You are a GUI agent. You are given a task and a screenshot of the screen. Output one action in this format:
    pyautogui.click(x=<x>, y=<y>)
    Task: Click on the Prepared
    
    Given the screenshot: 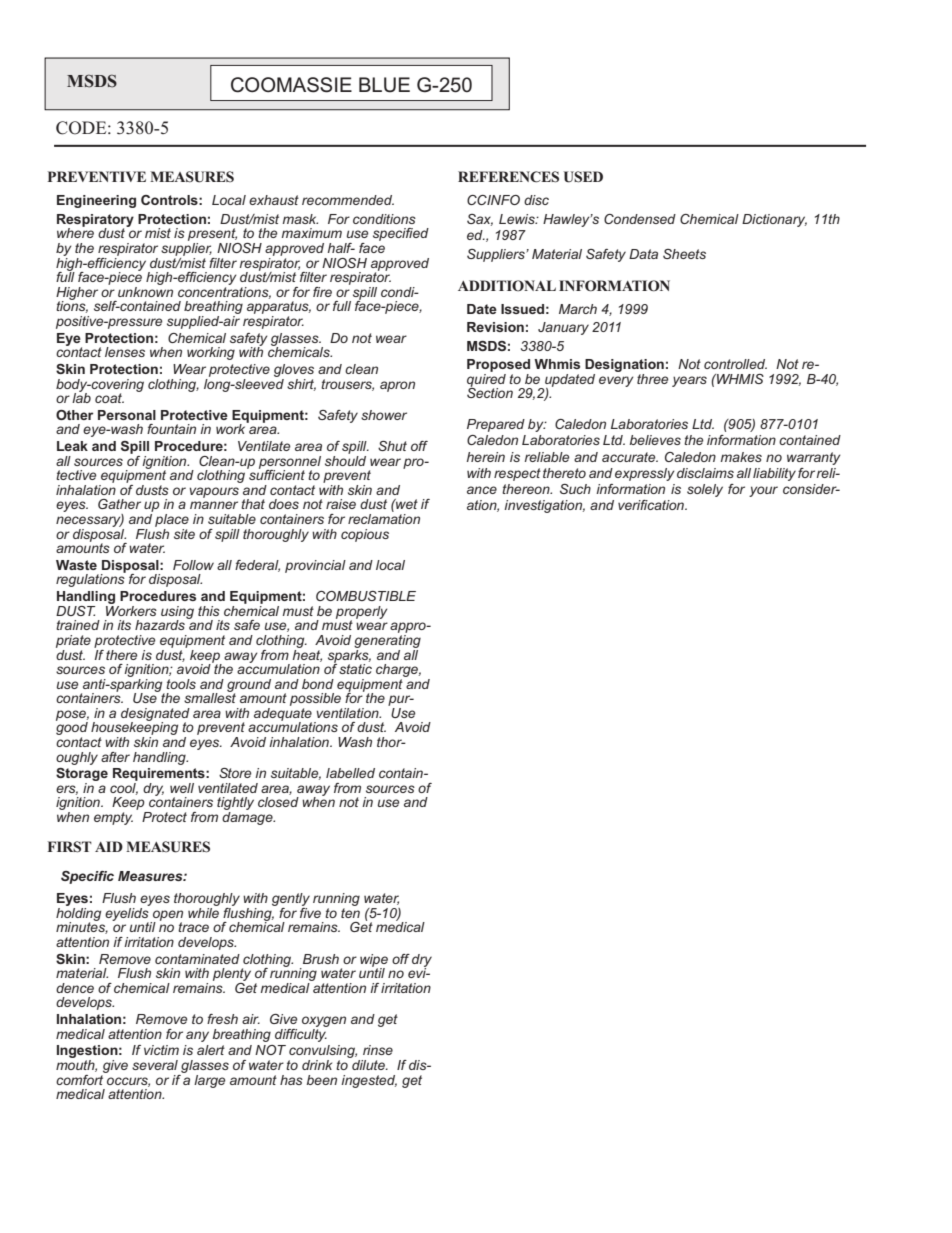 What is the action you would take?
    pyautogui.click(x=496, y=425)
